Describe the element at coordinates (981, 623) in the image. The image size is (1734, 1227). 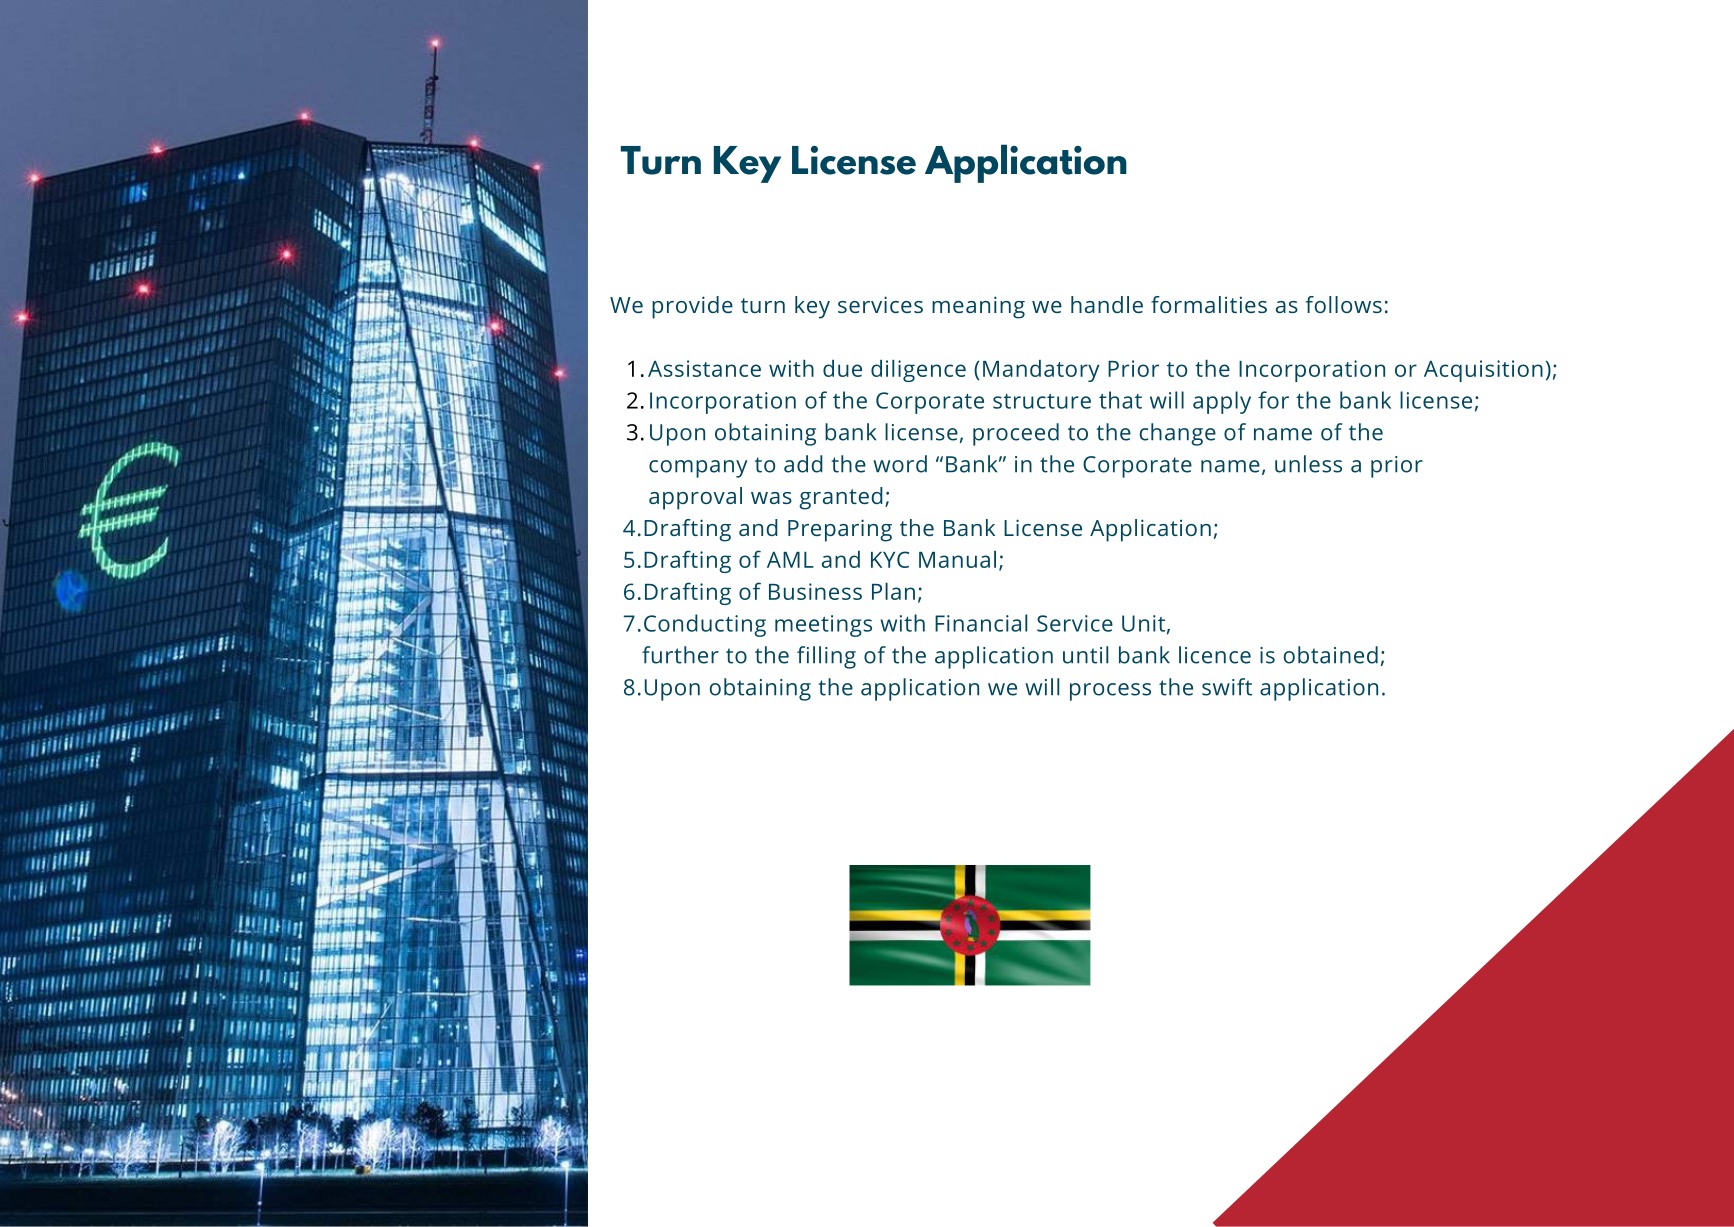
I see `Financial` at that location.
